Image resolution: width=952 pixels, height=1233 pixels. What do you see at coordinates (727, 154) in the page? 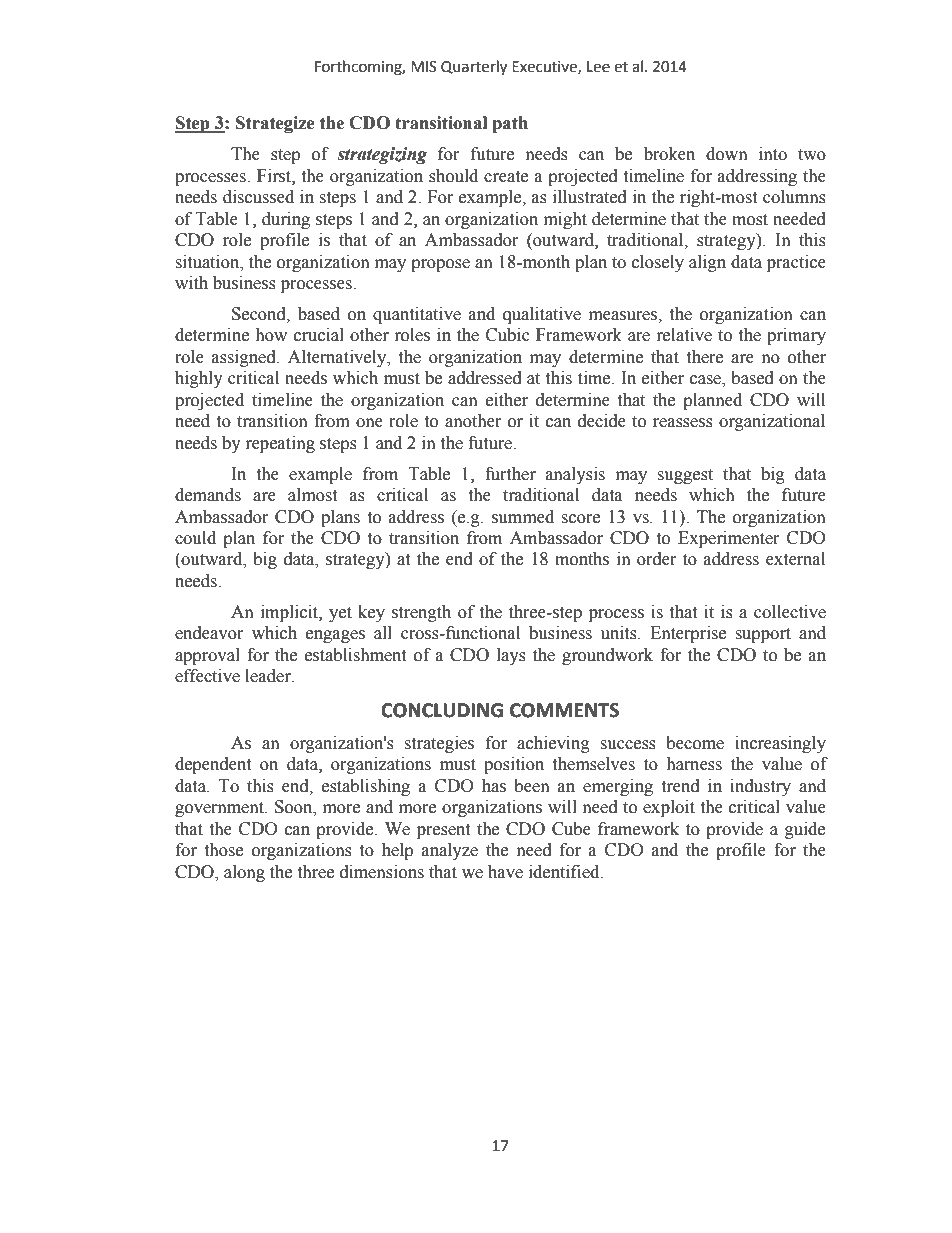
I see `down` at bounding box center [727, 154].
